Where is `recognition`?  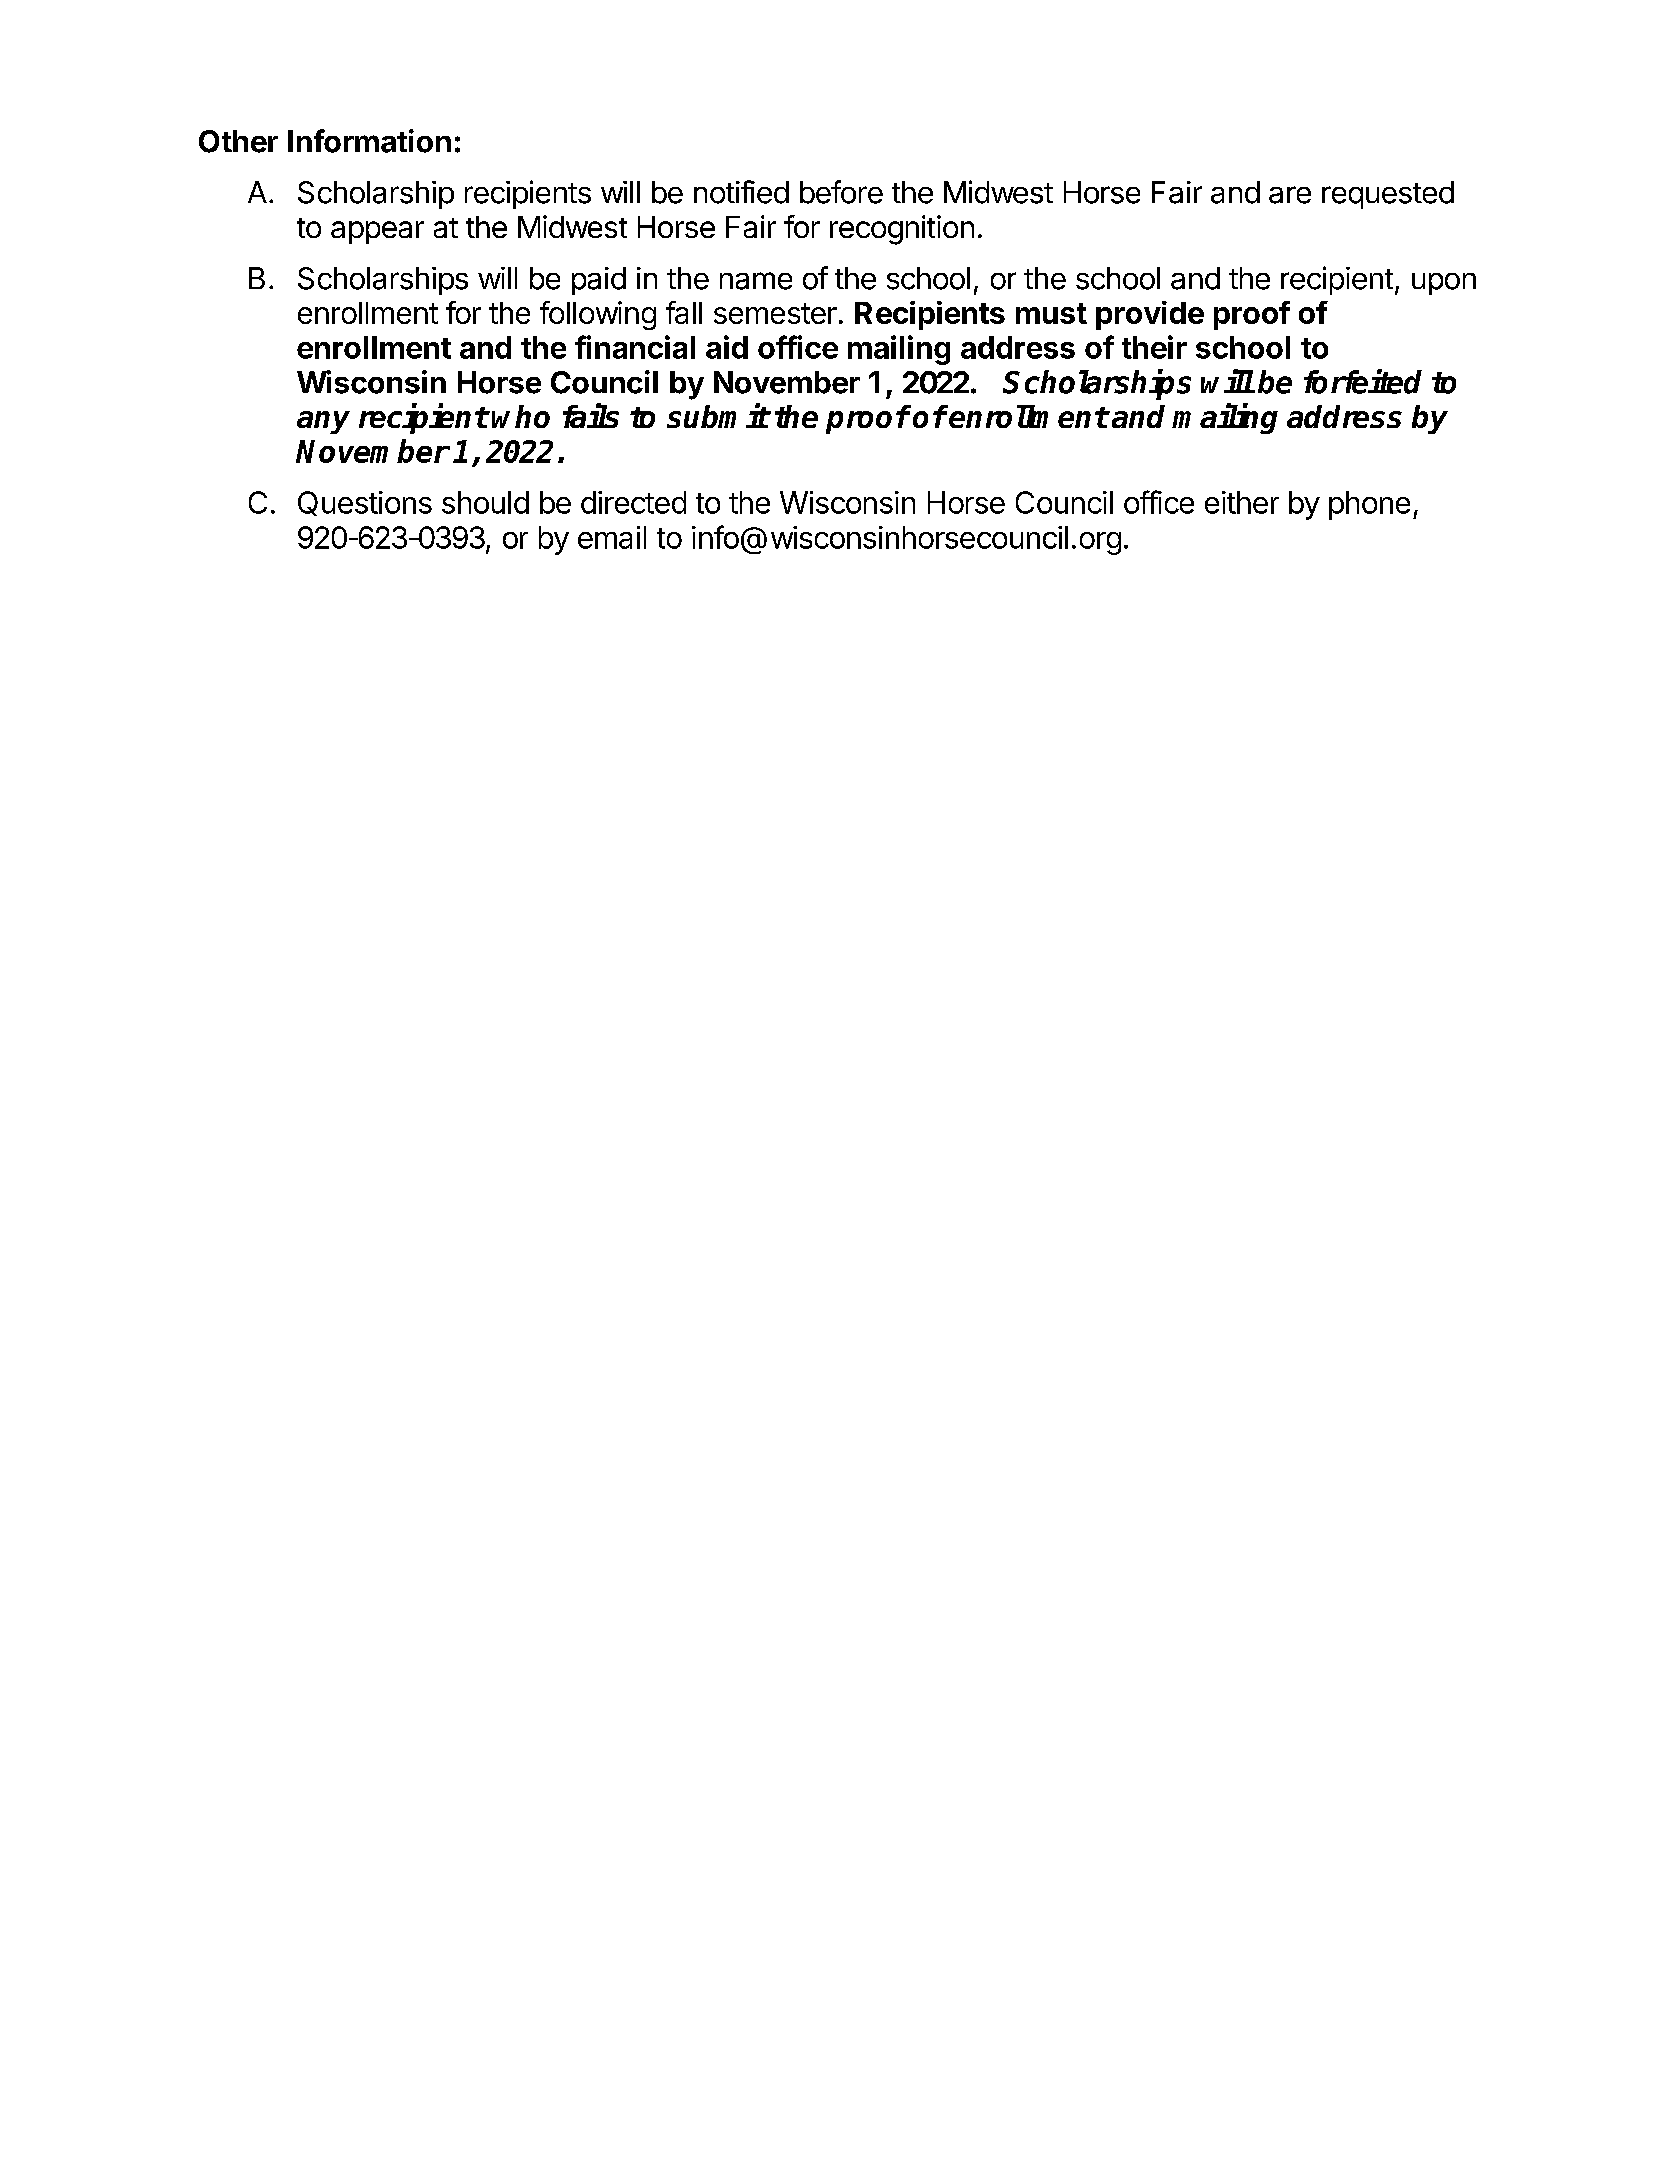 recognition is located at coordinates (902, 230).
